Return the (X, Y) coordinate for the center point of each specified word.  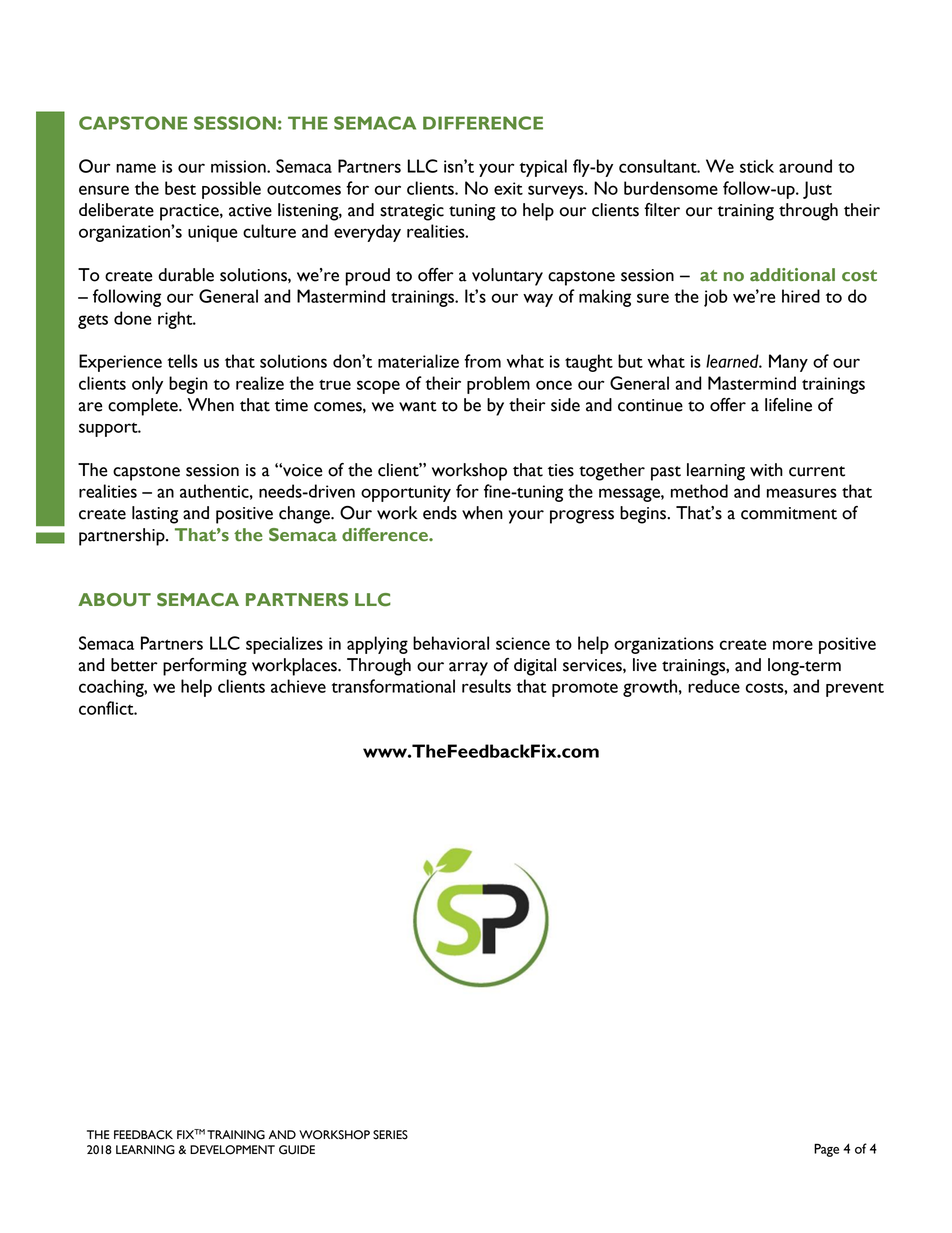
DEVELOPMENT (232, 1150)
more (793, 645)
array (468, 669)
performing (205, 667)
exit (508, 188)
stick (757, 166)
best (180, 188)
